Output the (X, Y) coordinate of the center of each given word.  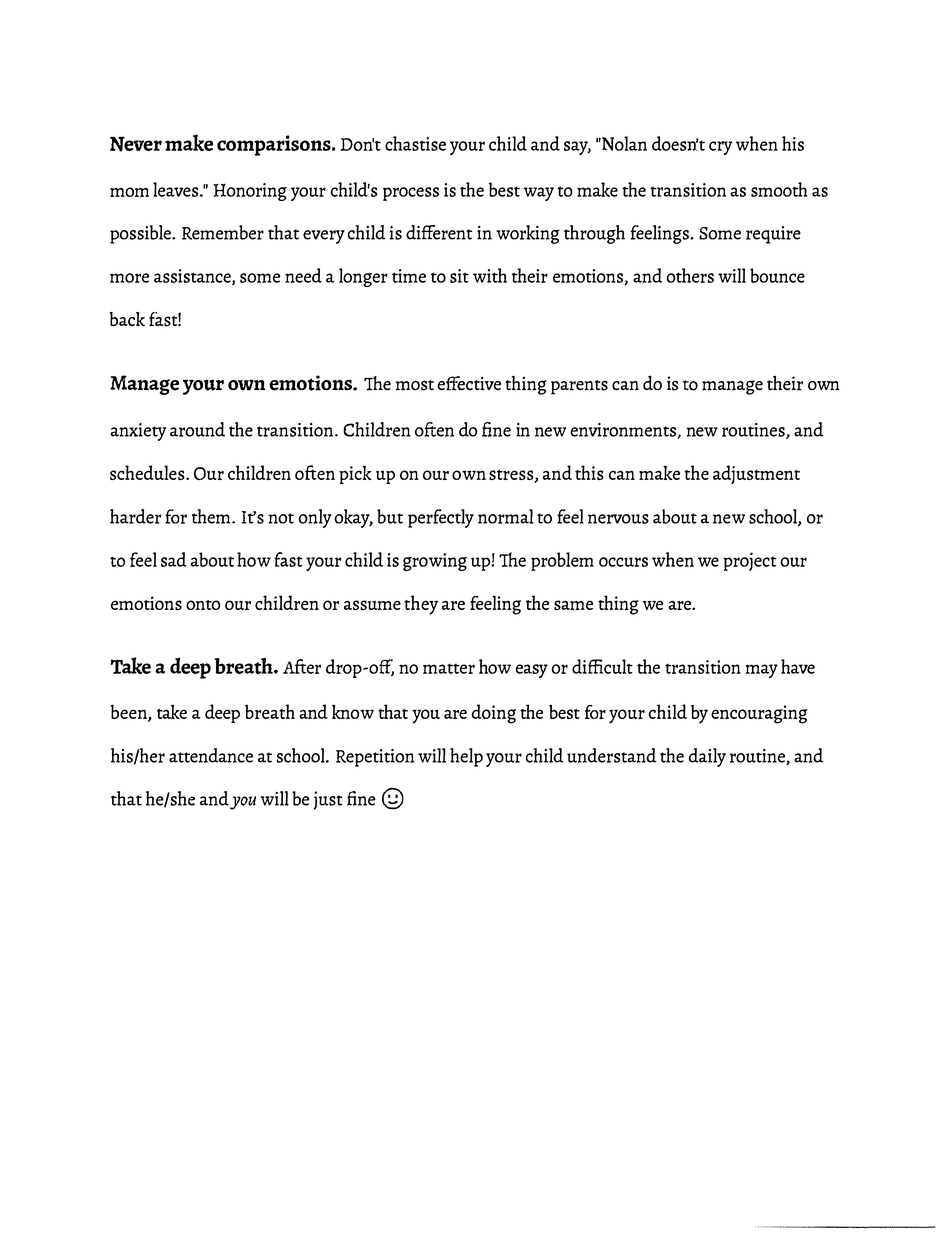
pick (355, 474)
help (466, 757)
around (197, 429)
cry (720, 148)
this (589, 472)
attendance (211, 755)
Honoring (250, 192)
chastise (415, 143)
